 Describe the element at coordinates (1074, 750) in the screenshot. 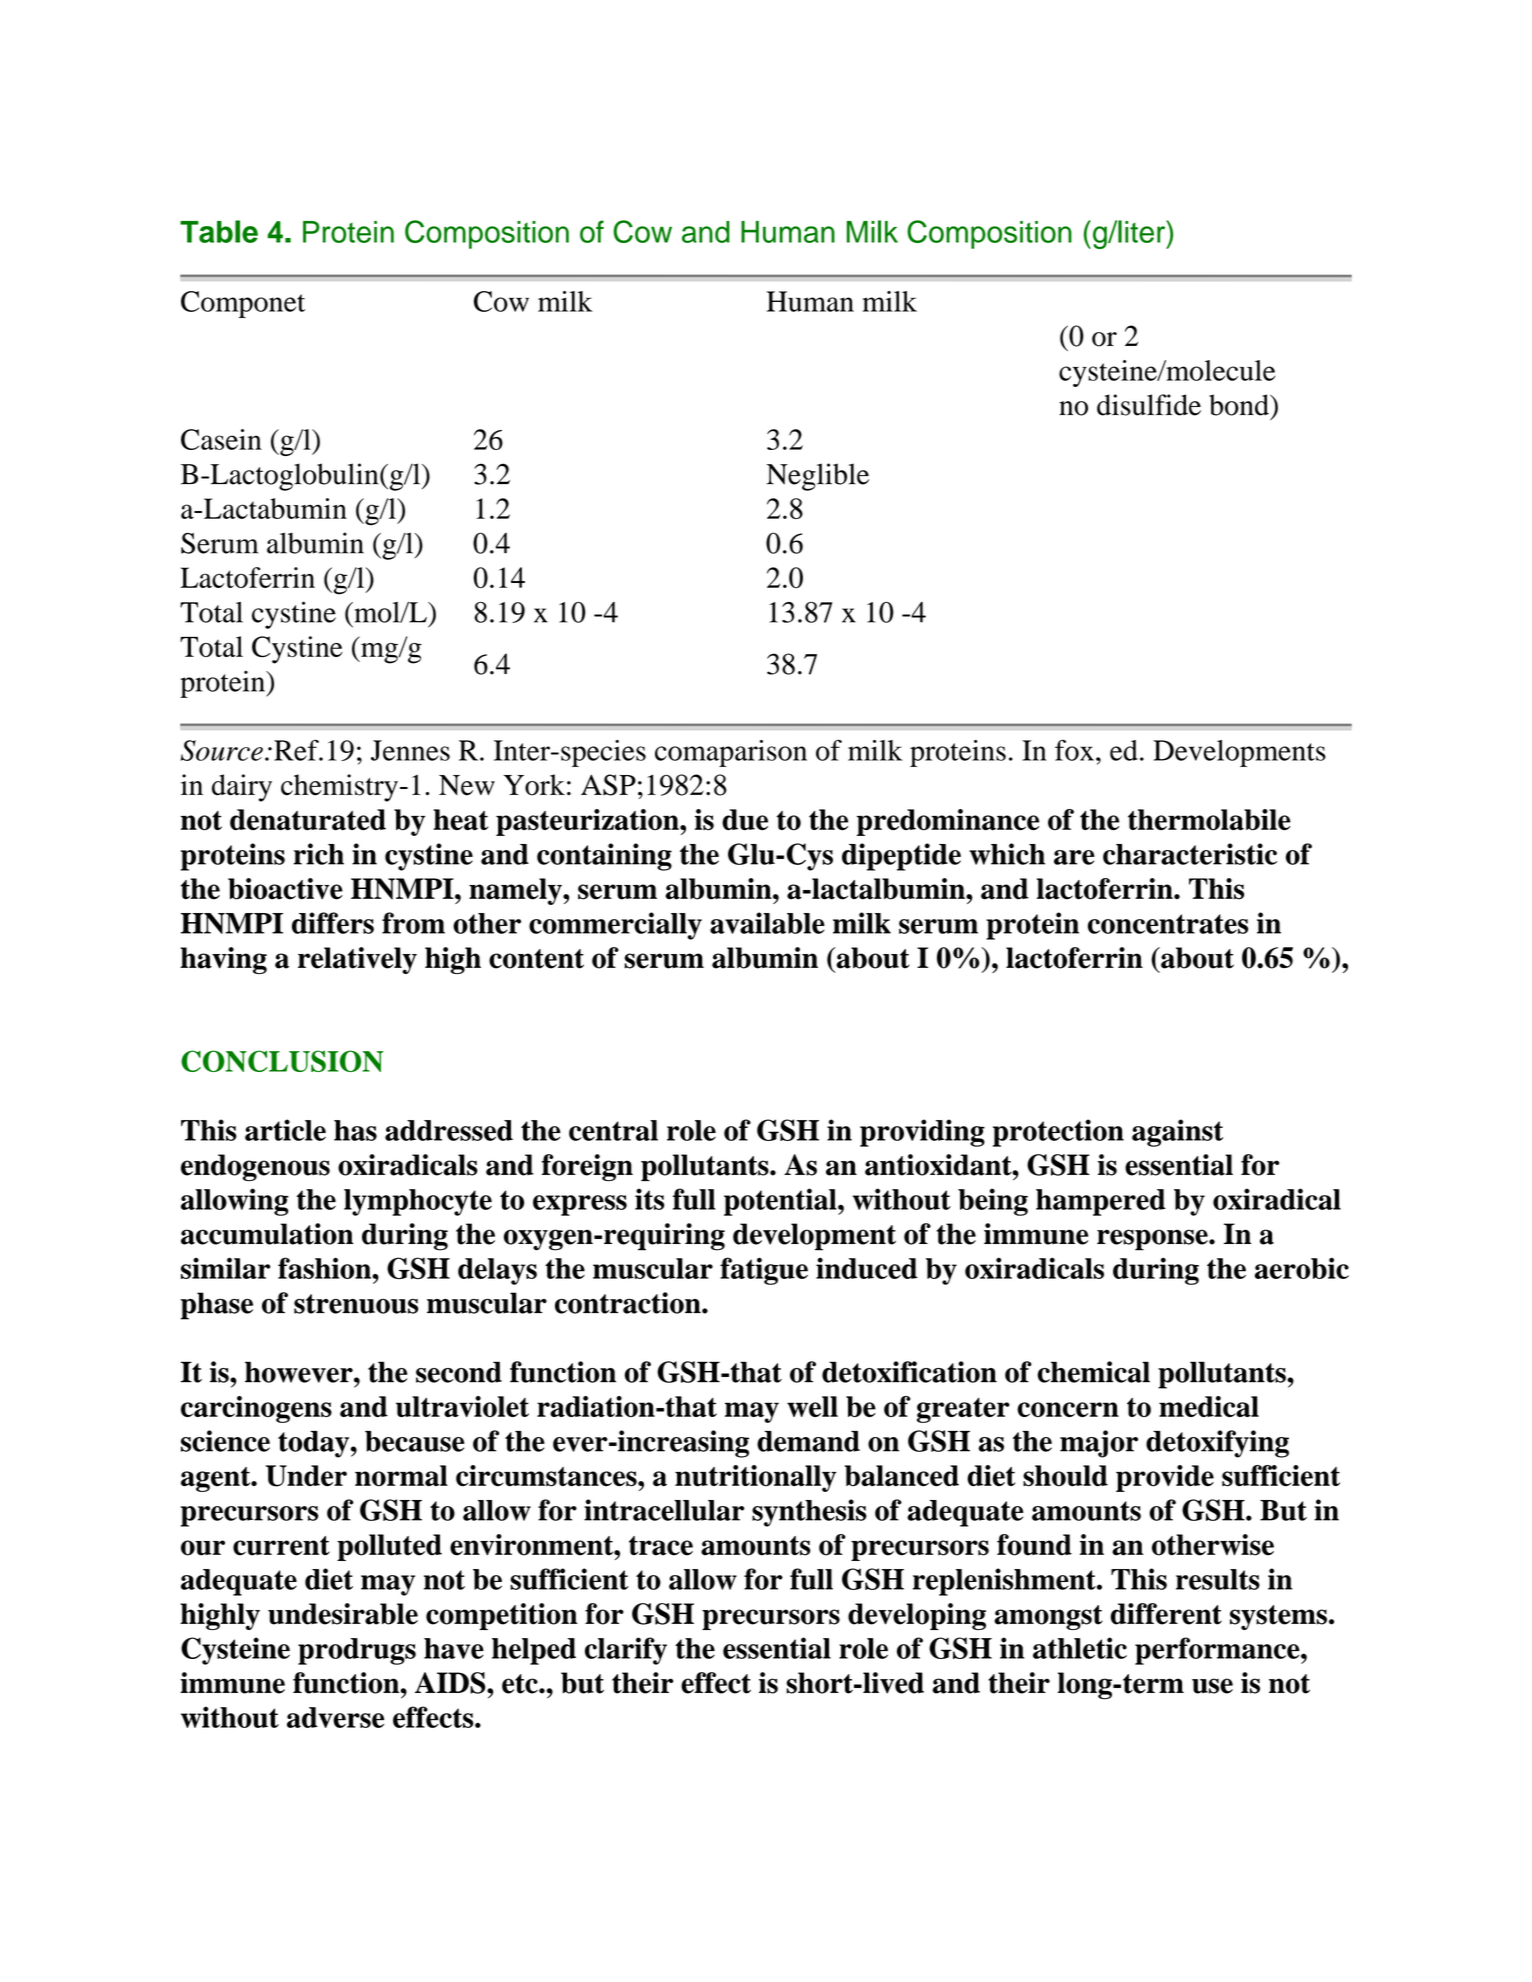

I see `fox` at that location.
